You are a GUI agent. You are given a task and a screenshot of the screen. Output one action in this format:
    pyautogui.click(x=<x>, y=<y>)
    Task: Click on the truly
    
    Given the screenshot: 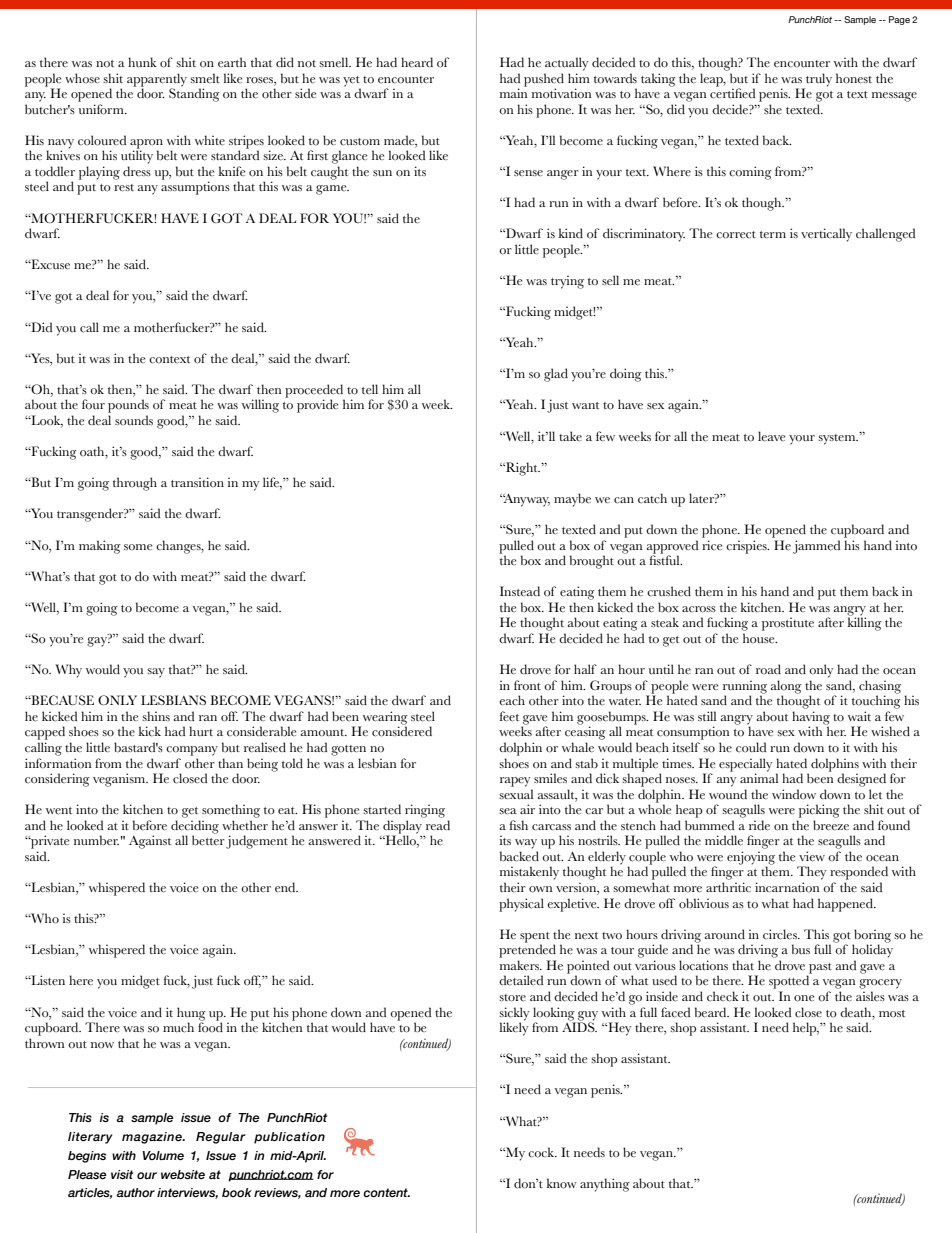 What is the action you would take?
    pyautogui.click(x=819, y=80)
